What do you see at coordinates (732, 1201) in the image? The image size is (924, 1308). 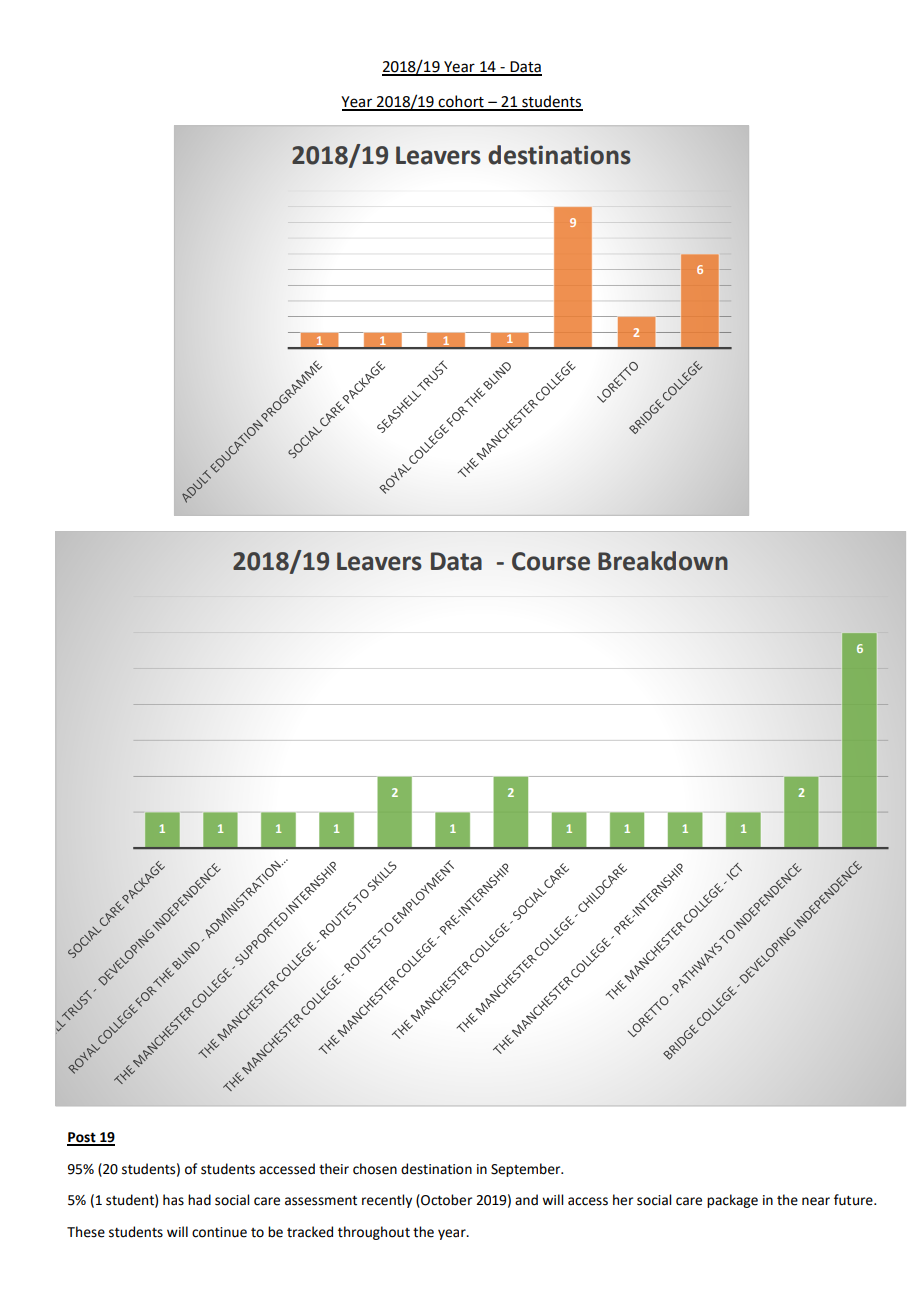 I see `package` at bounding box center [732, 1201].
